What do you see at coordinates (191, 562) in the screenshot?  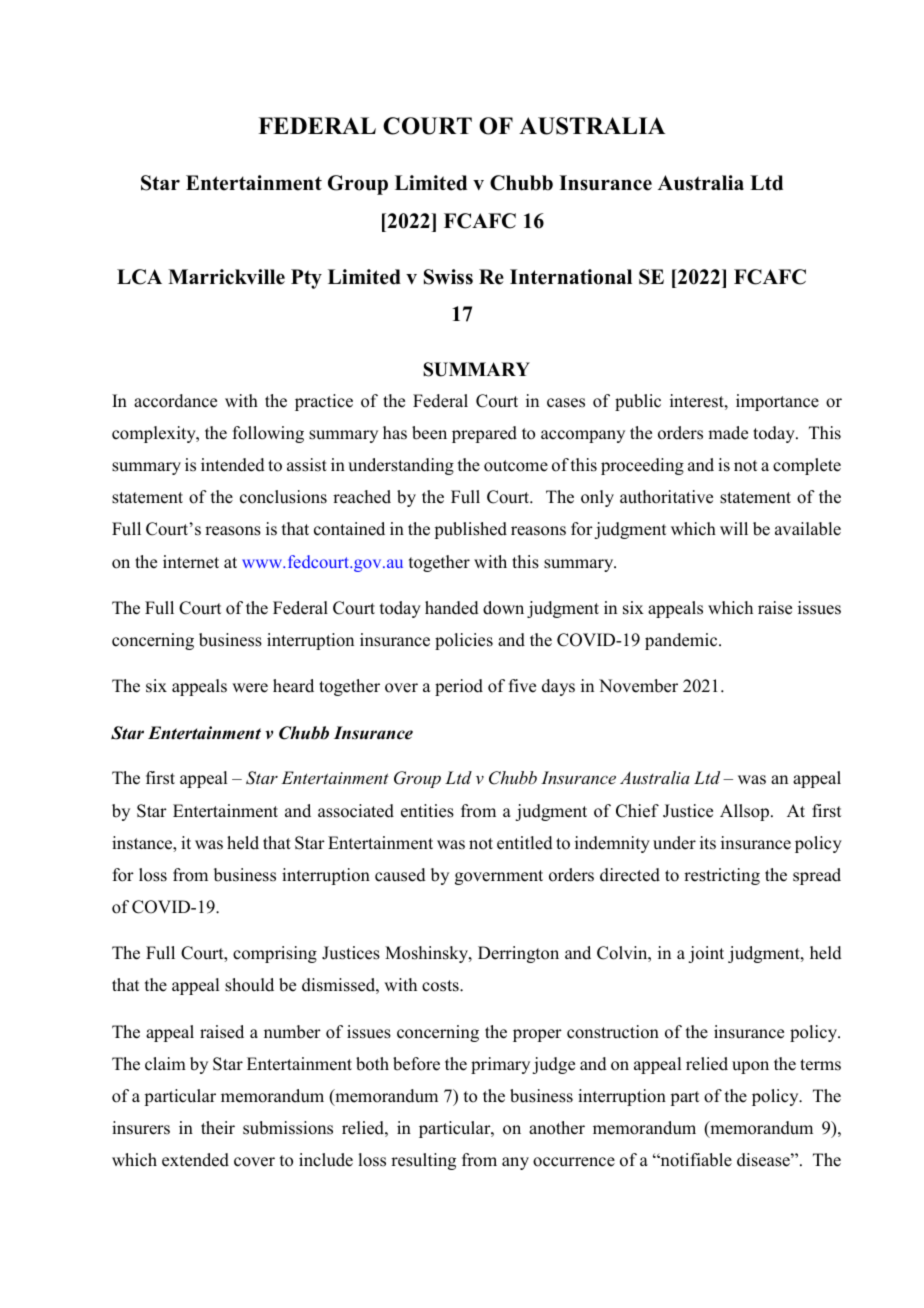 I see `internet` at bounding box center [191, 562].
